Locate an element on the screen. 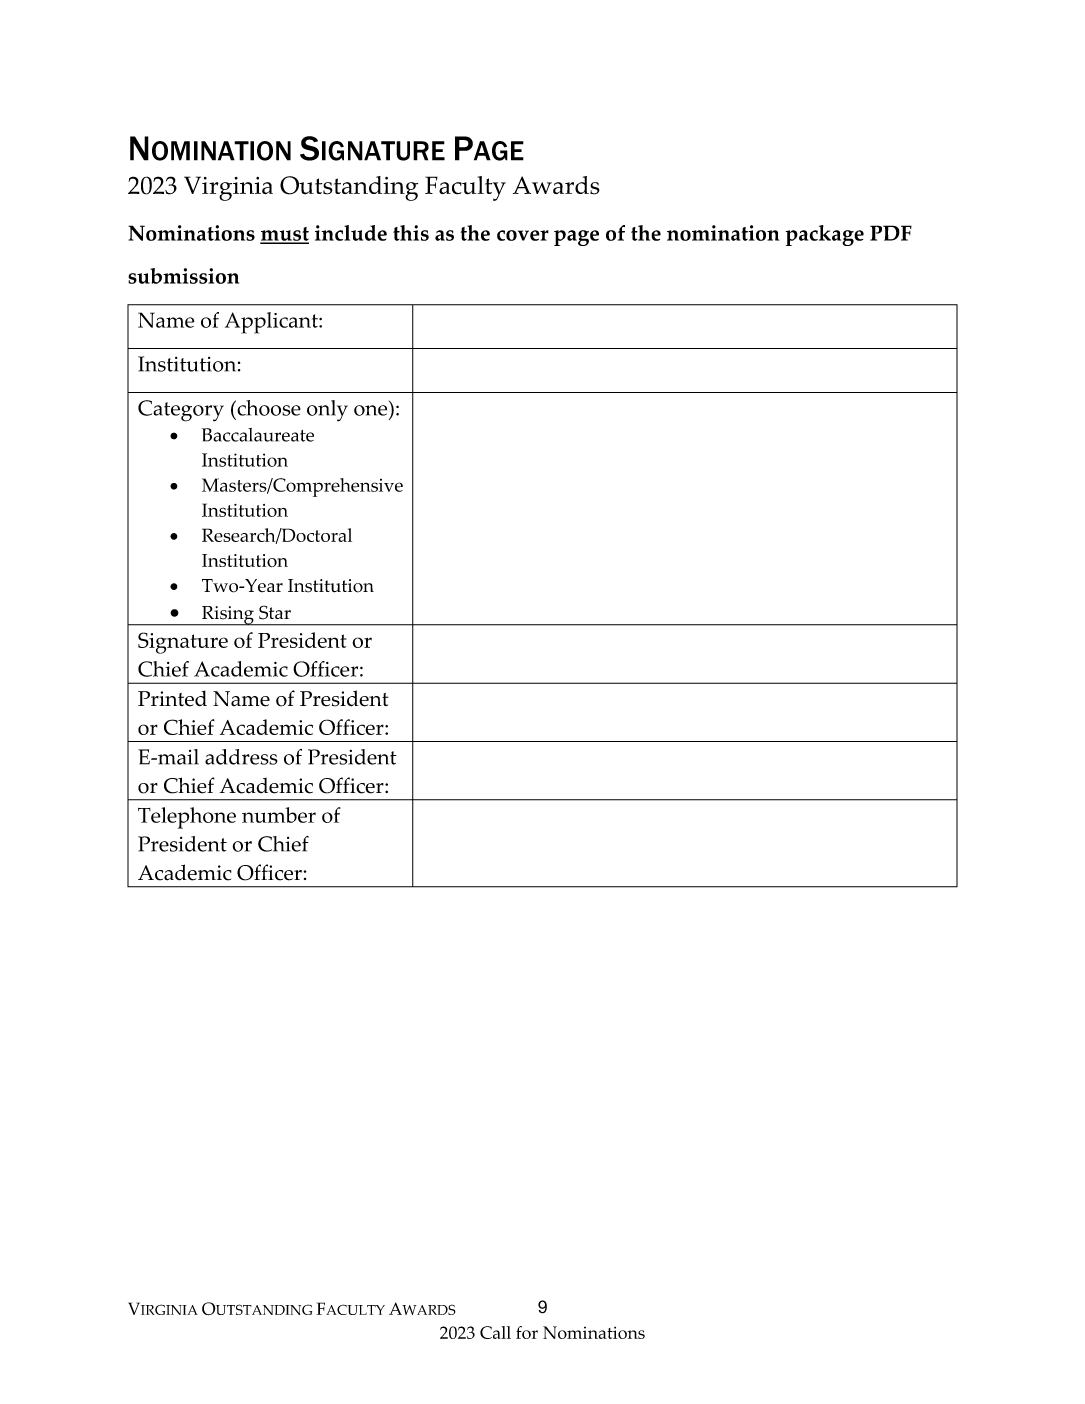  cover is located at coordinates (523, 235).
